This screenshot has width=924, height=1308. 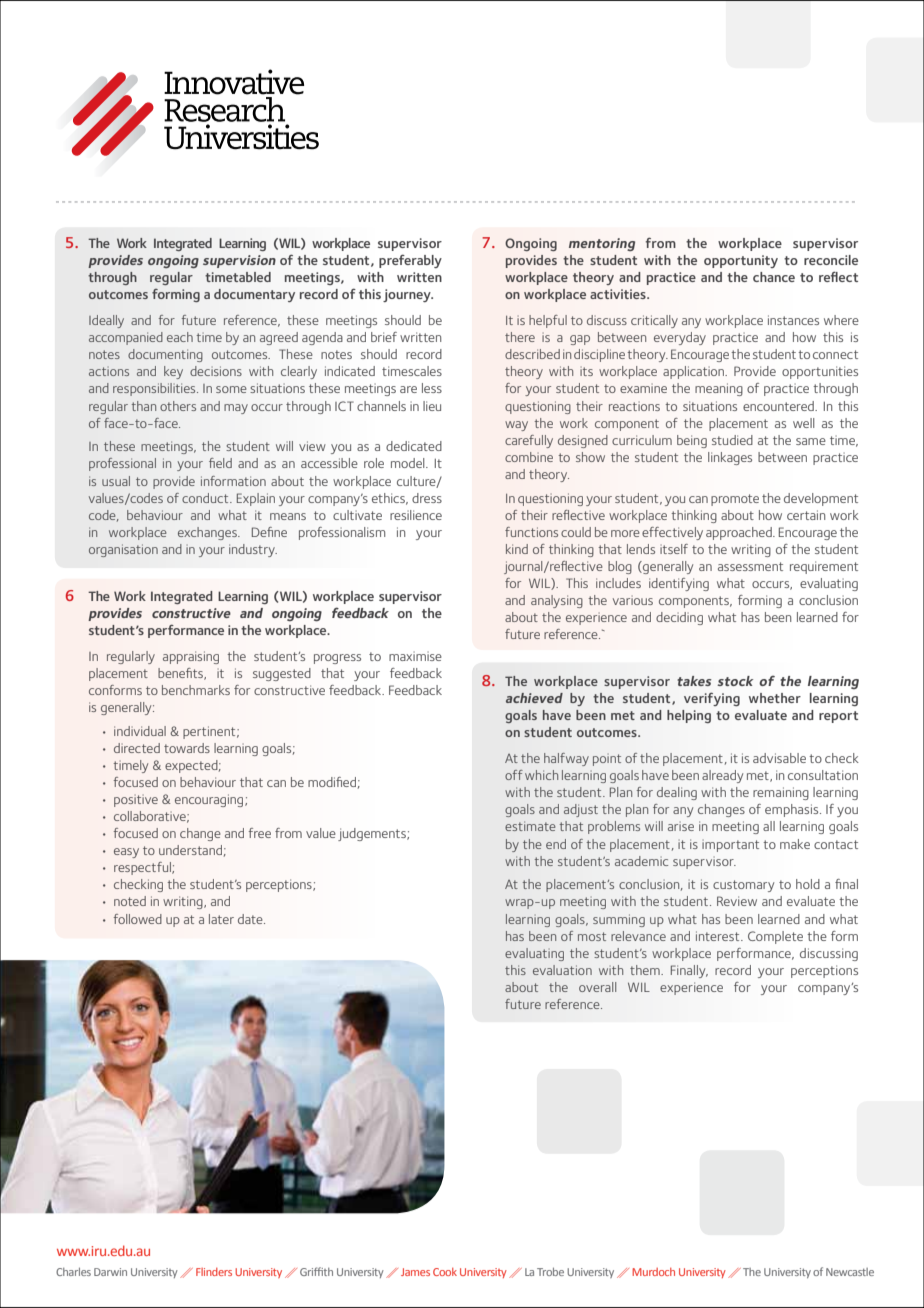 I want to click on Cook, so click(x=445, y=1272).
